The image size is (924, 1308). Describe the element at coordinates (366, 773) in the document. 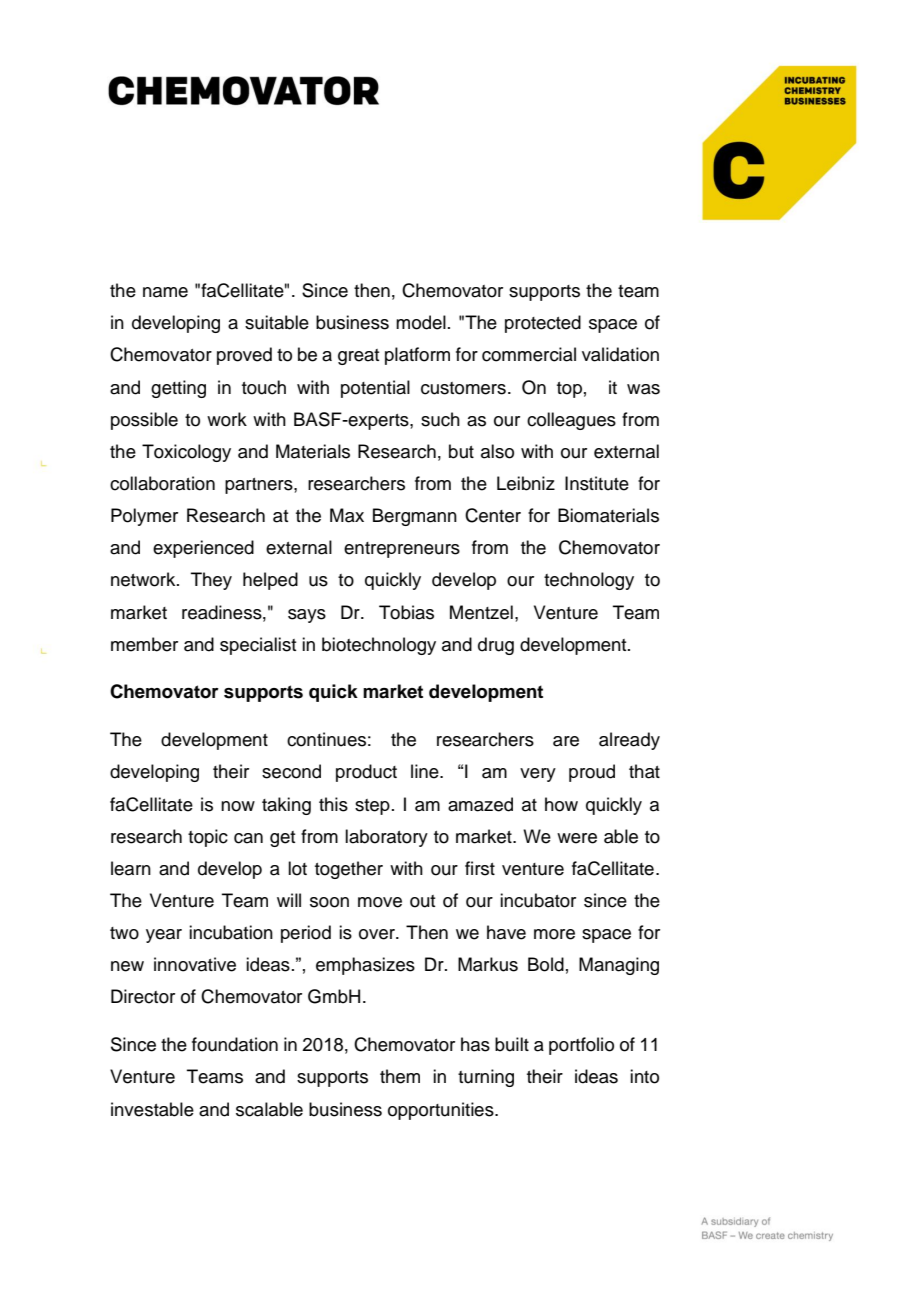

I see `product` at that location.
